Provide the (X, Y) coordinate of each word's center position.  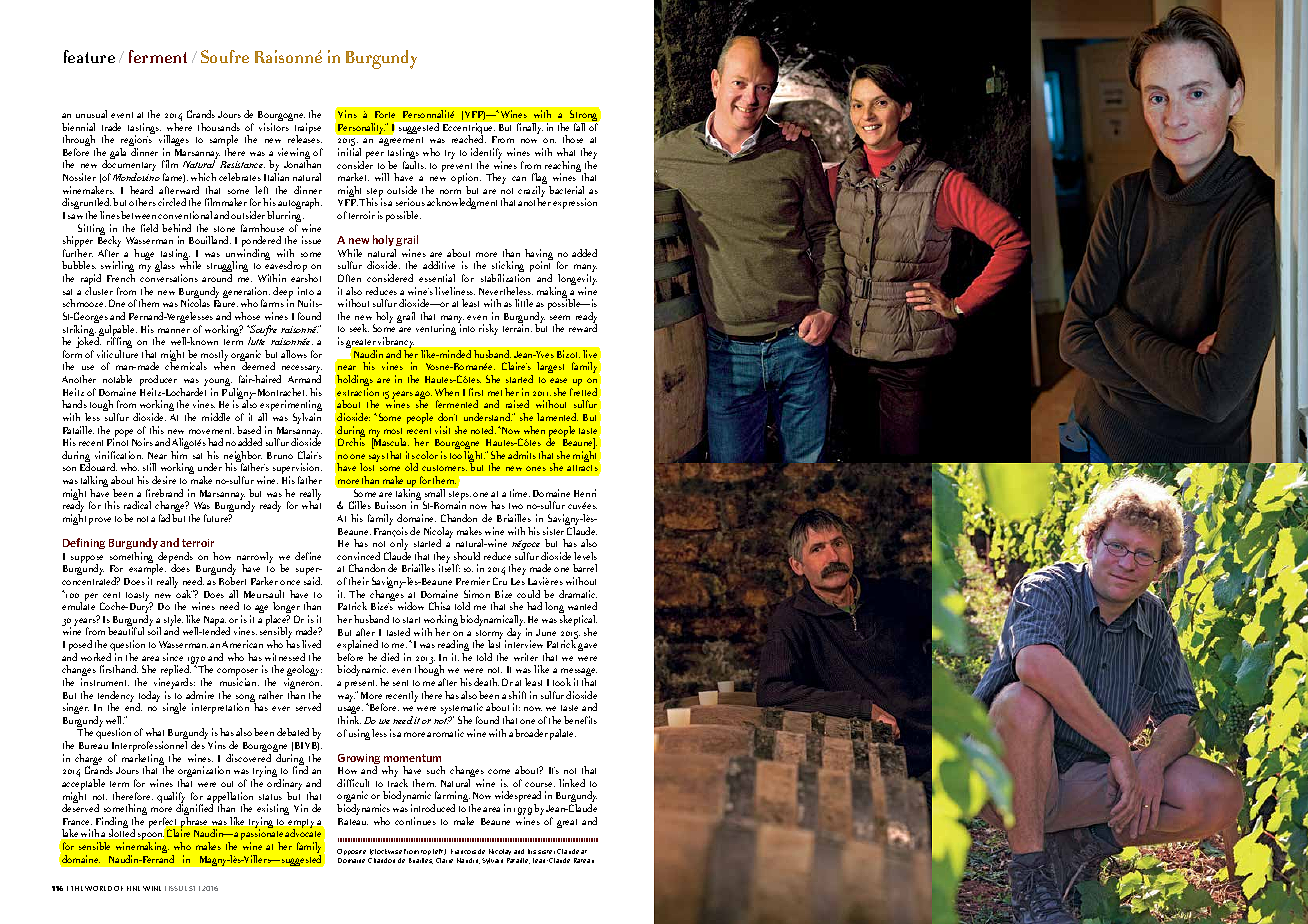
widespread (518, 798)
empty (301, 825)
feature (89, 56)
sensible (94, 846)
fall (579, 127)
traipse (308, 130)
